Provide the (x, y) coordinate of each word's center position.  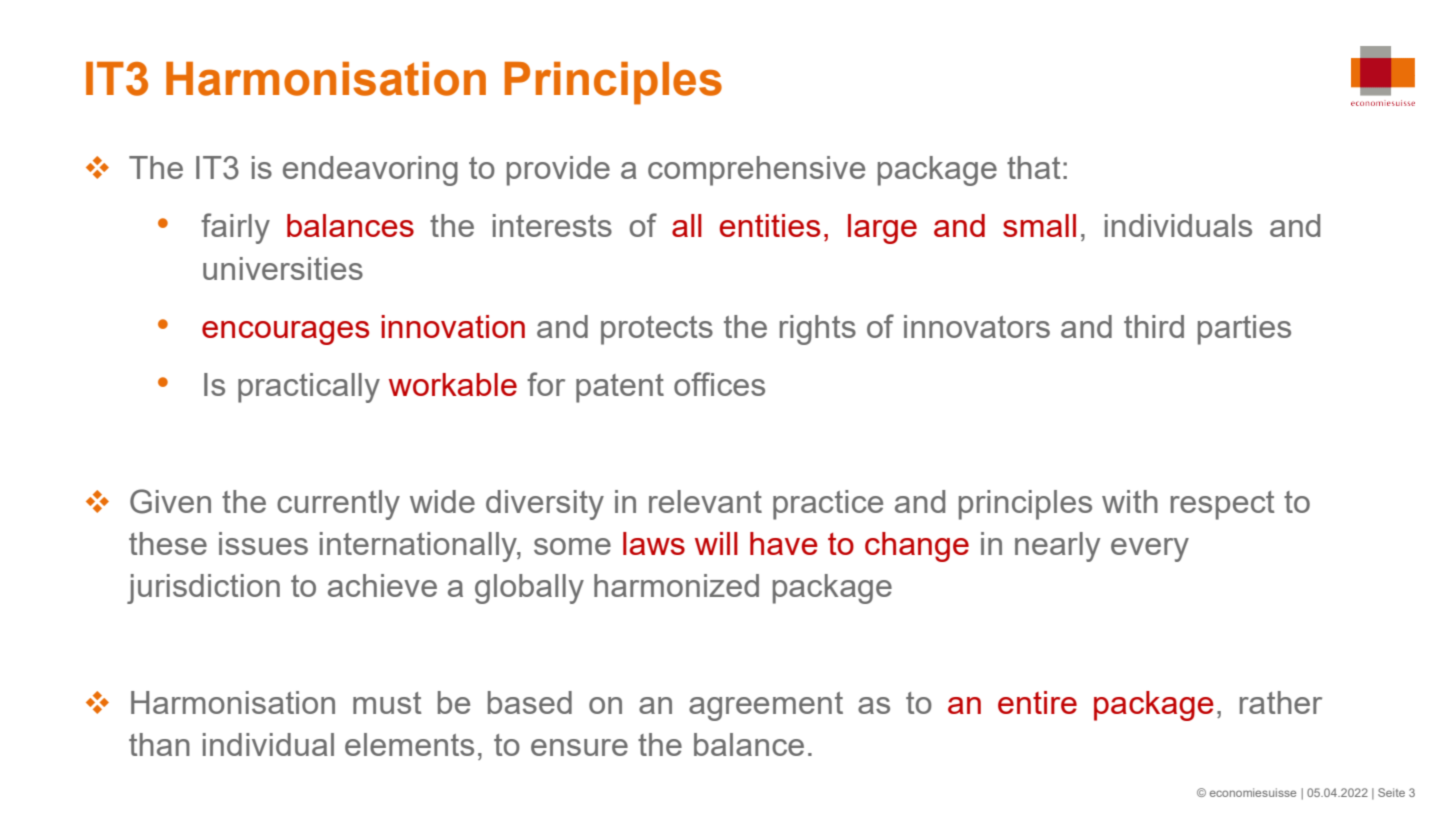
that (1034, 167)
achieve (382, 585)
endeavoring (370, 171)
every (1150, 550)
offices (719, 384)
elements (409, 744)
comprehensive (756, 171)
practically (309, 388)
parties (1244, 330)
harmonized (676, 585)
